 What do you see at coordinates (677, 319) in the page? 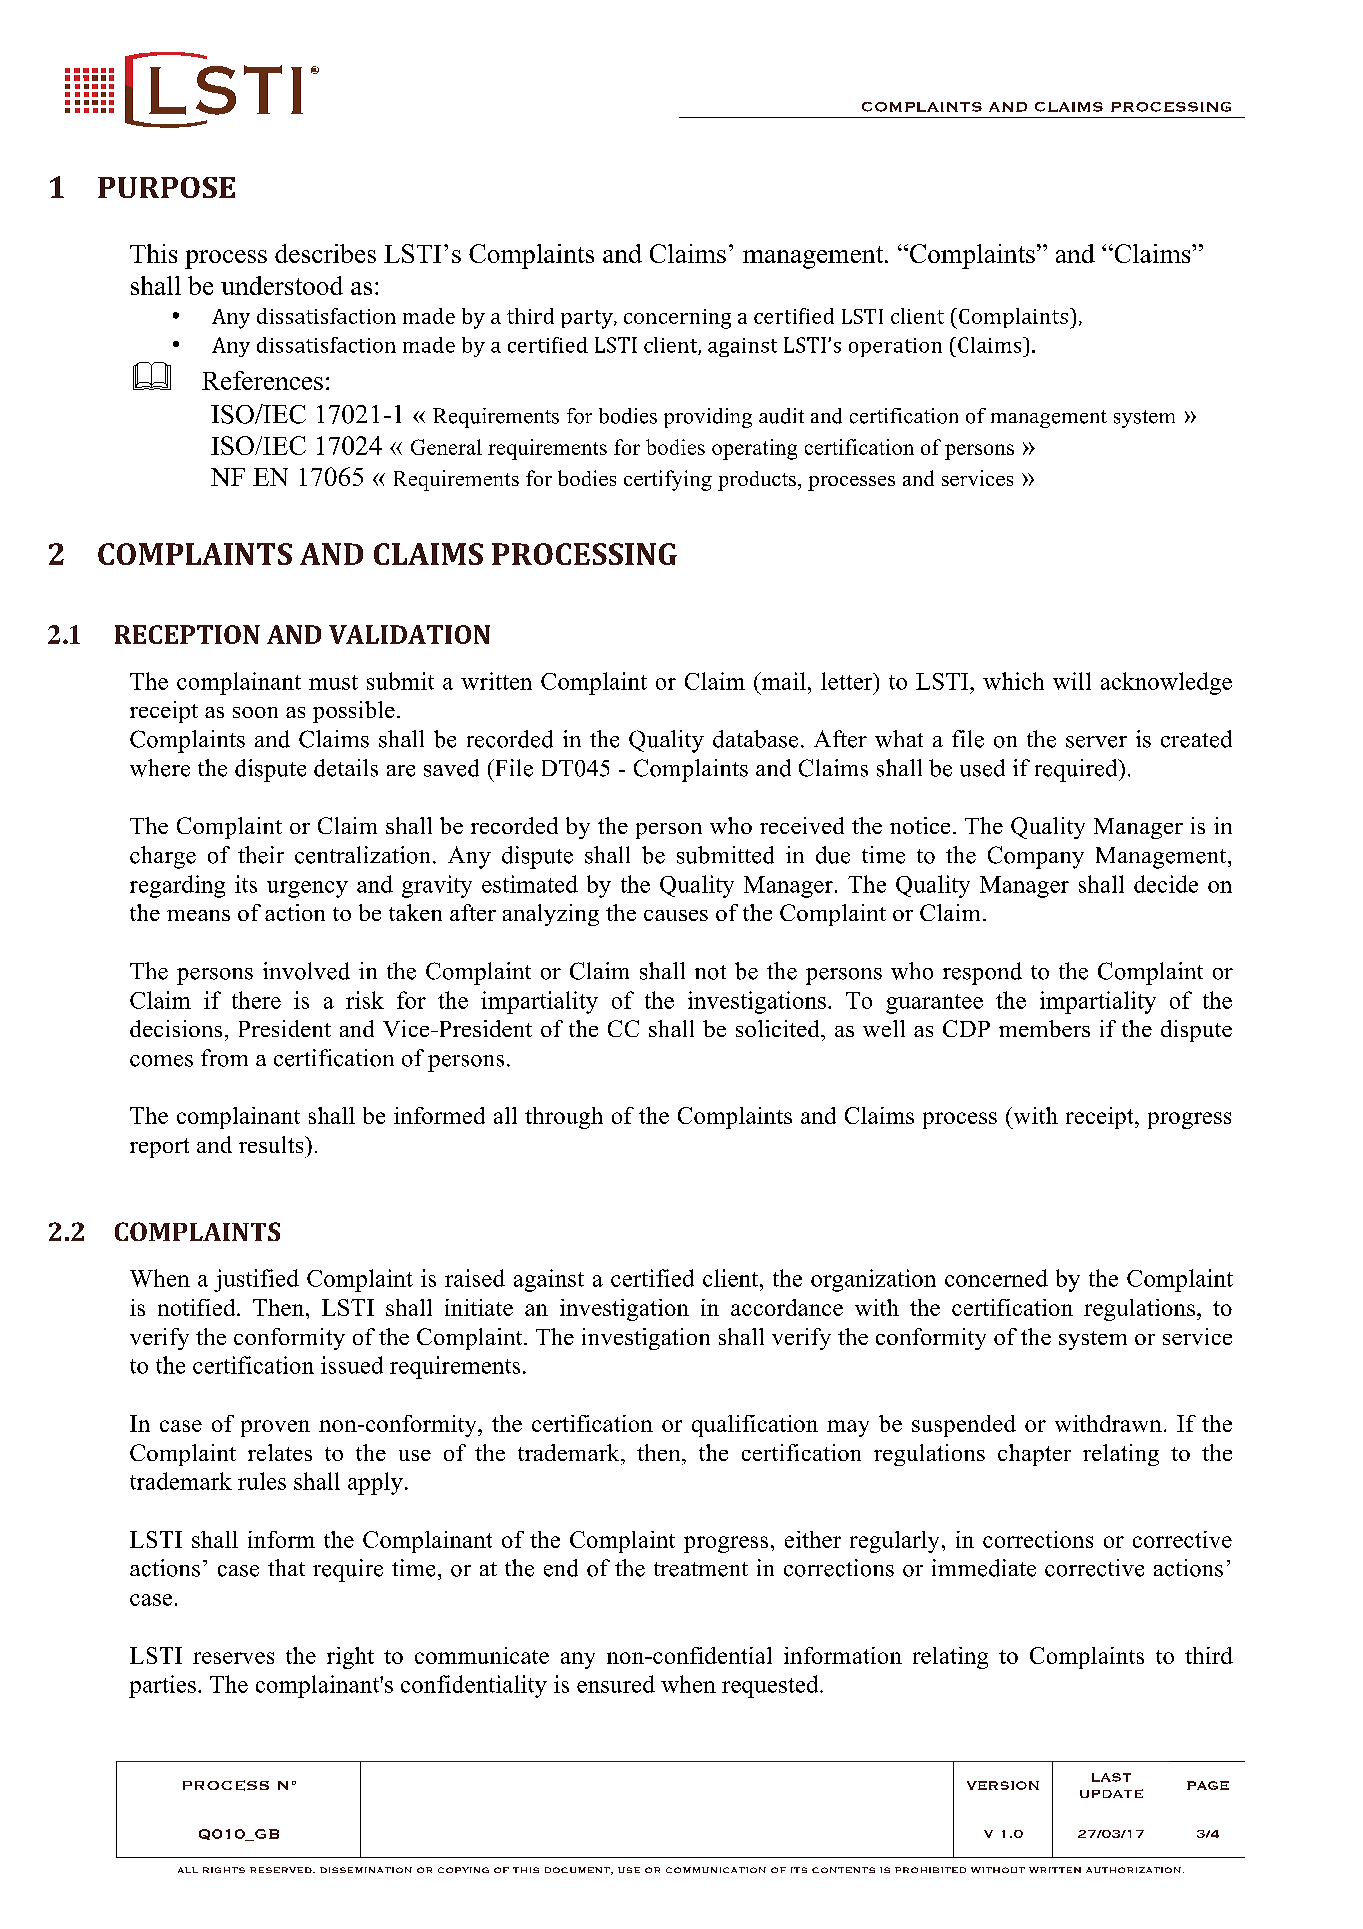
I see `concerning` at bounding box center [677, 319].
